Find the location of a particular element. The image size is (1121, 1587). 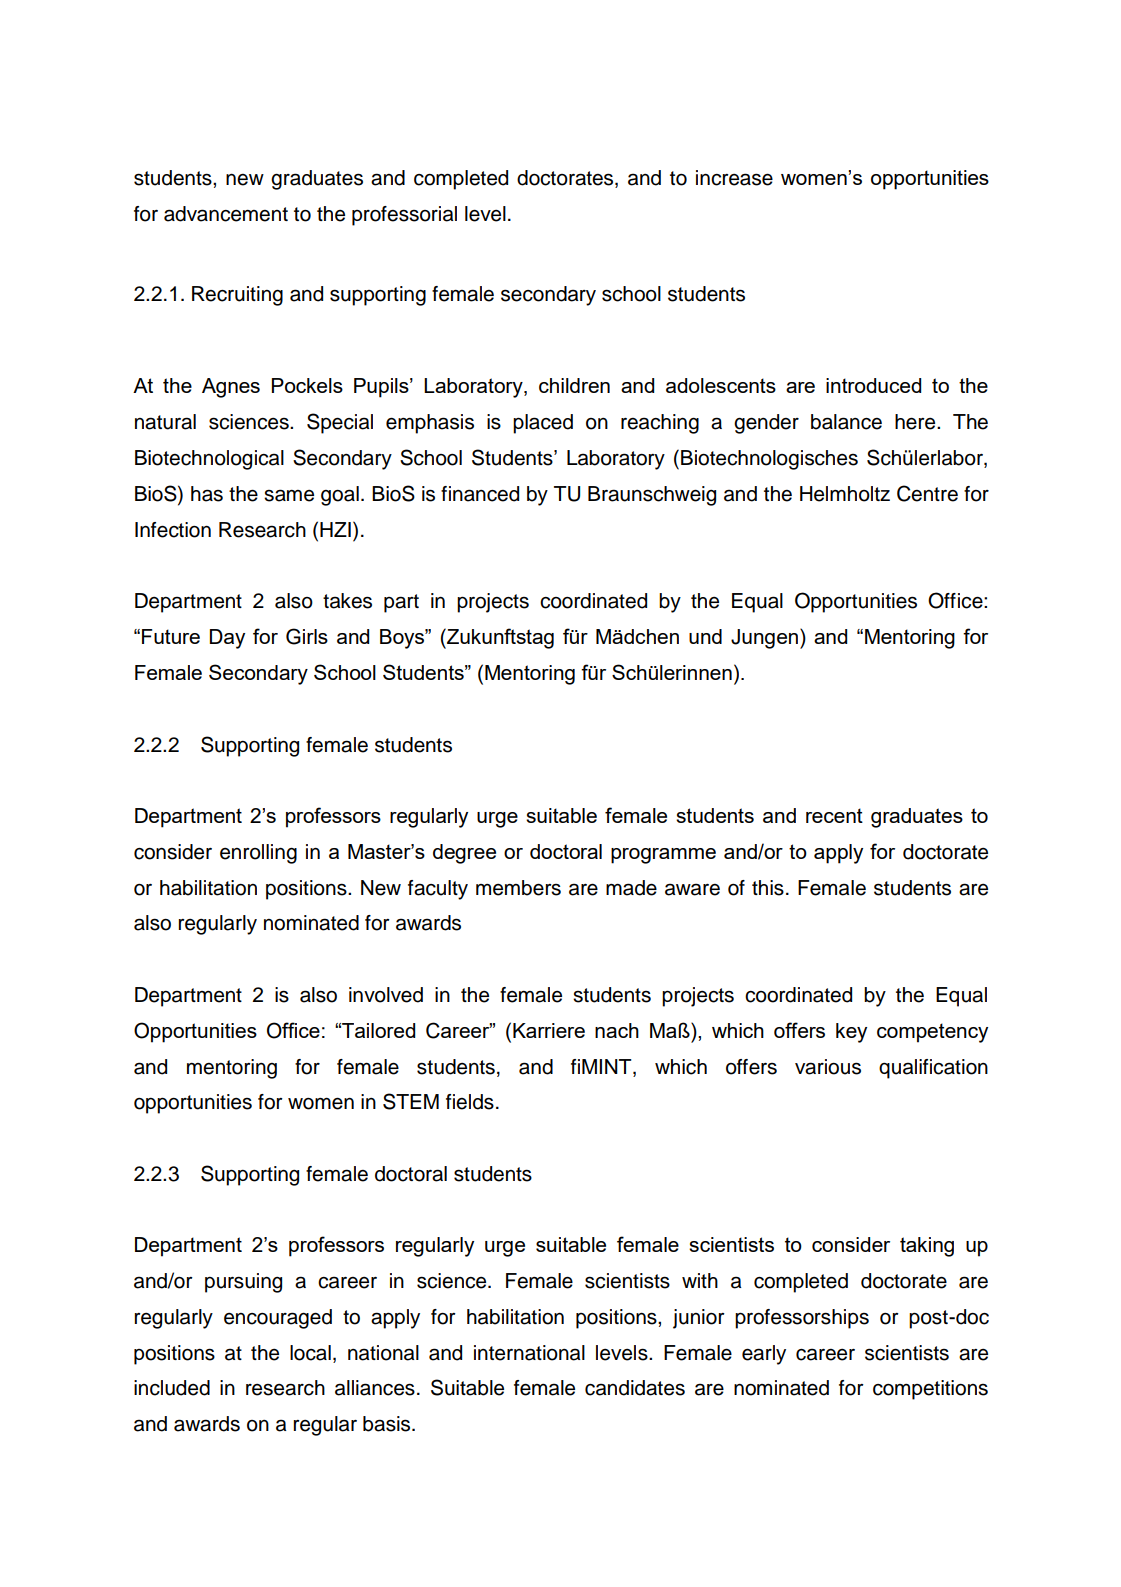

enrolling is located at coordinates (258, 854).
